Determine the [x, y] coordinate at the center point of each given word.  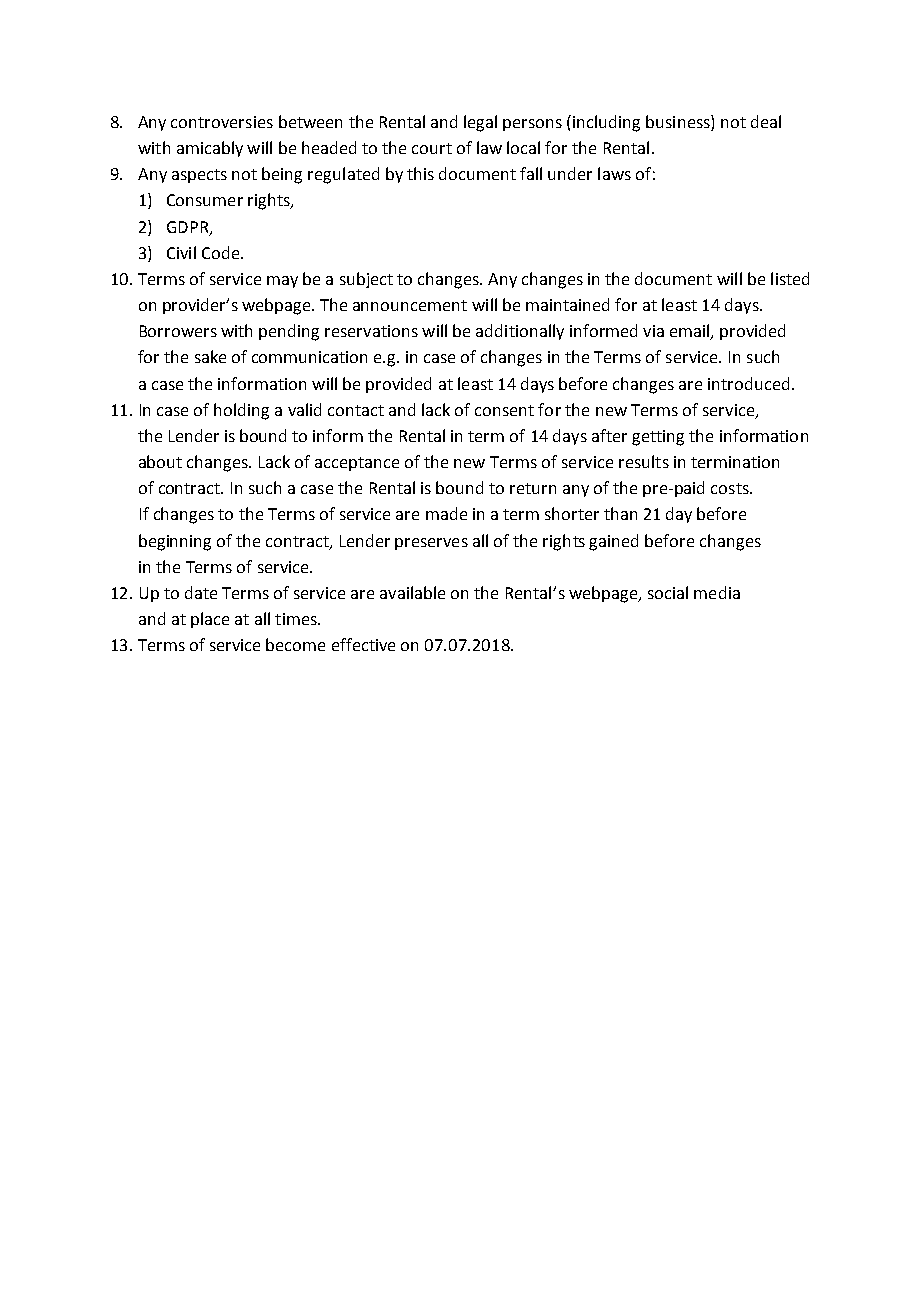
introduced [748, 383]
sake [210, 356]
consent [504, 410]
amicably [210, 149]
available [412, 592]
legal [480, 123]
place [210, 620]
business [679, 121]
